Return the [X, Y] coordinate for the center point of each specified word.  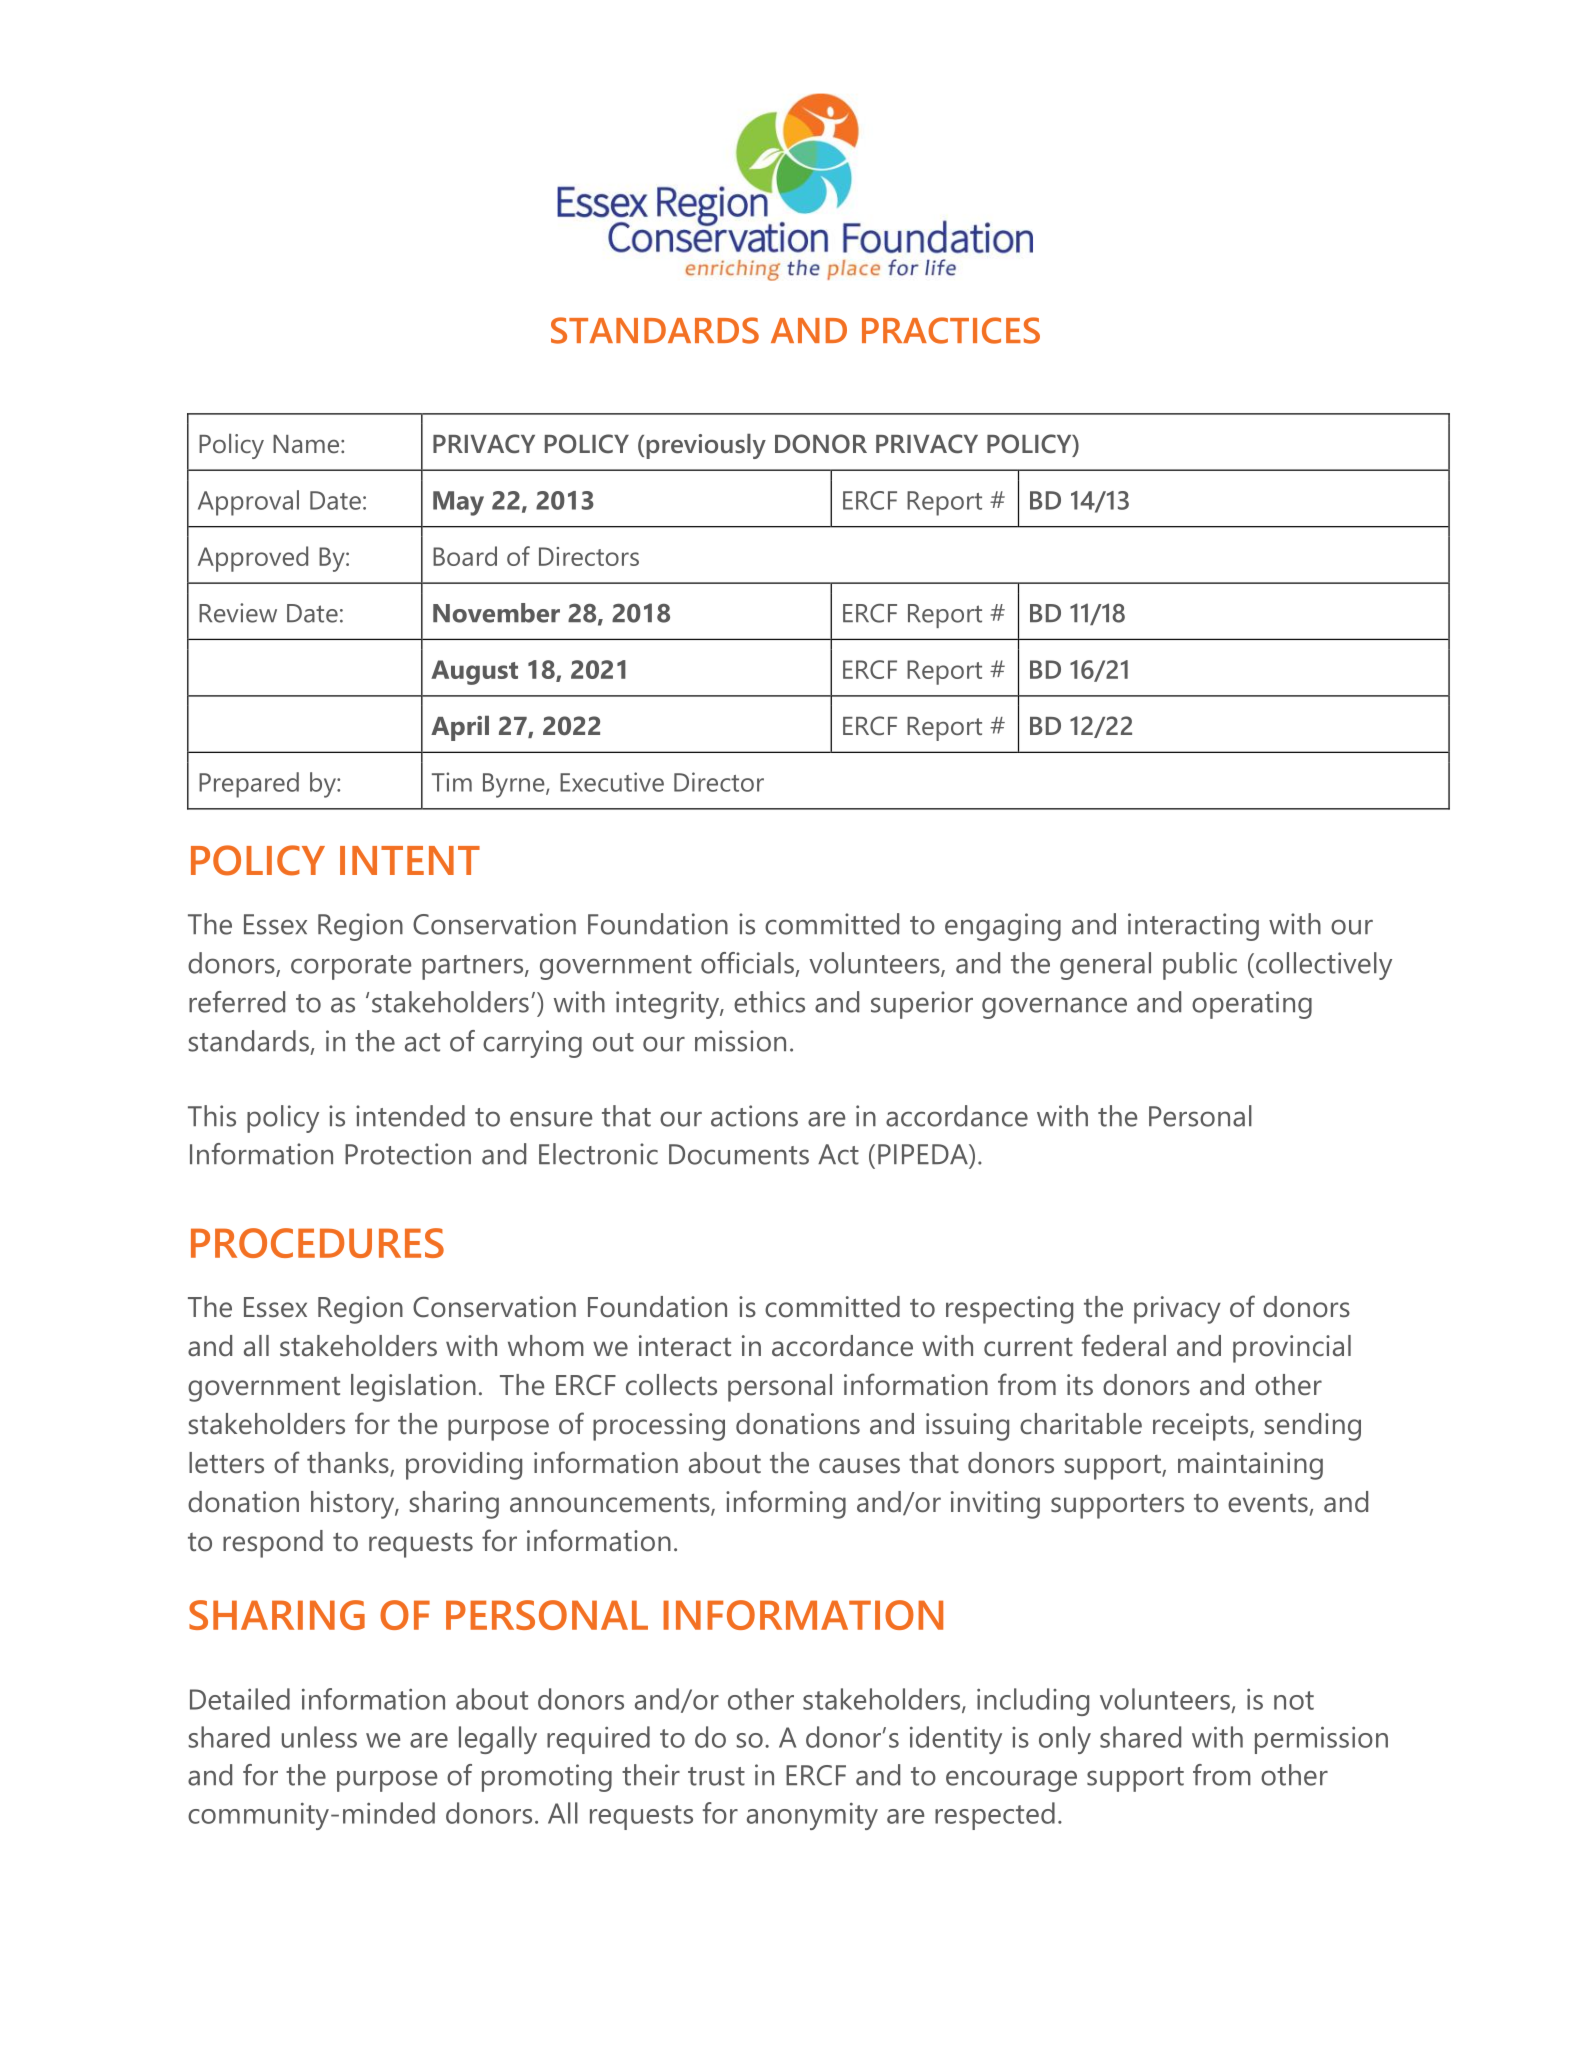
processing [659, 1427]
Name [306, 444]
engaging [1003, 927]
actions [754, 1116]
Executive [612, 782]
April [460, 728]
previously [706, 446]
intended [410, 1116]
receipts [1202, 1427]
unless [319, 1737]
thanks [349, 1464]
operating [1252, 1005]
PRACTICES [951, 330]
